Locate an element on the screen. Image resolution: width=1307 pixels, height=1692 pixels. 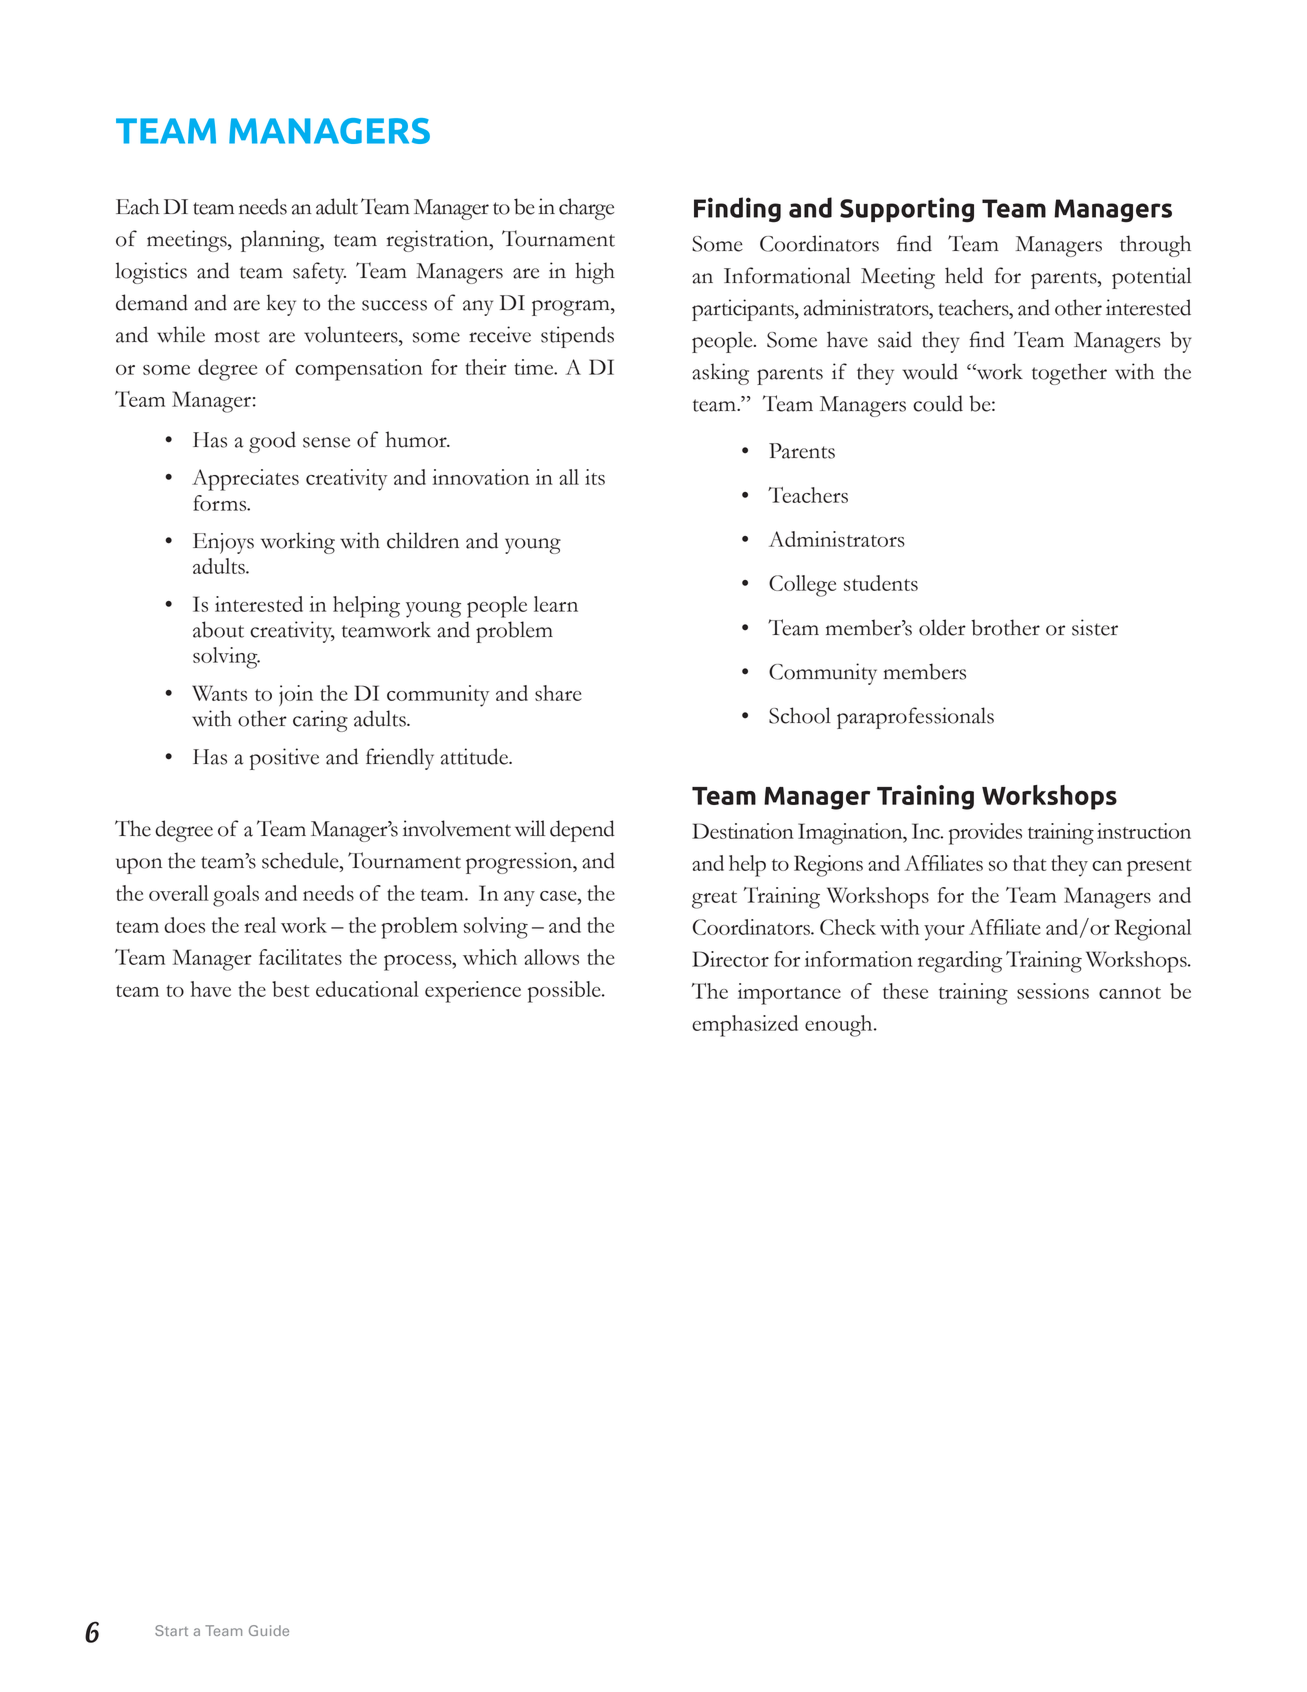
high is located at coordinates (595, 273).
